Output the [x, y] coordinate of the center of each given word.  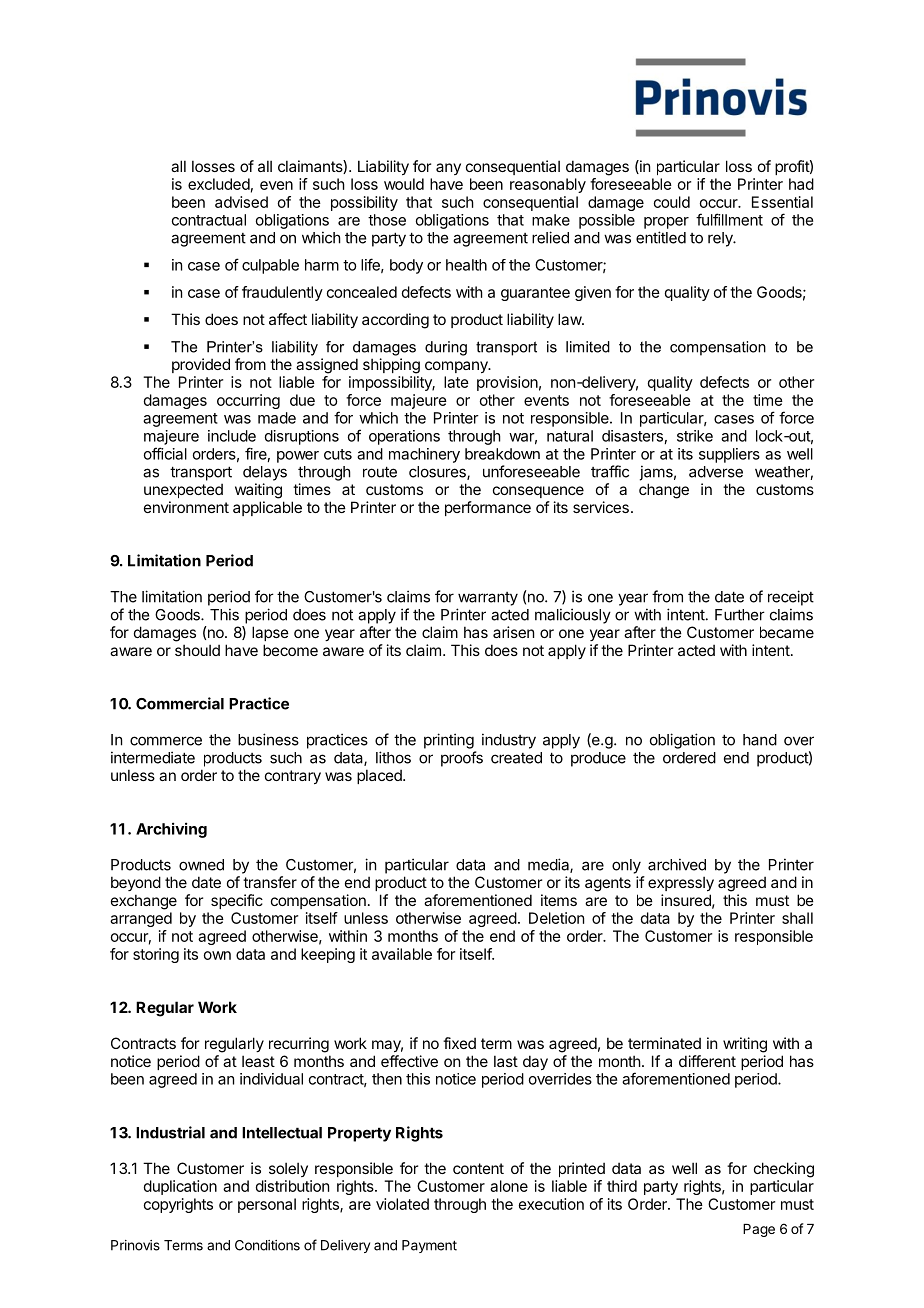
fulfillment [729, 219]
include [232, 436]
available [402, 954]
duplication [180, 1187]
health [466, 265]
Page [759, 1230]
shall [797, 918]
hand [760, 740]
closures [438, 473]
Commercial [180, 703]
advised [241, 202]
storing [156, 955]
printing [449, 741]
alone [509, 1186]
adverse [716, 472]
